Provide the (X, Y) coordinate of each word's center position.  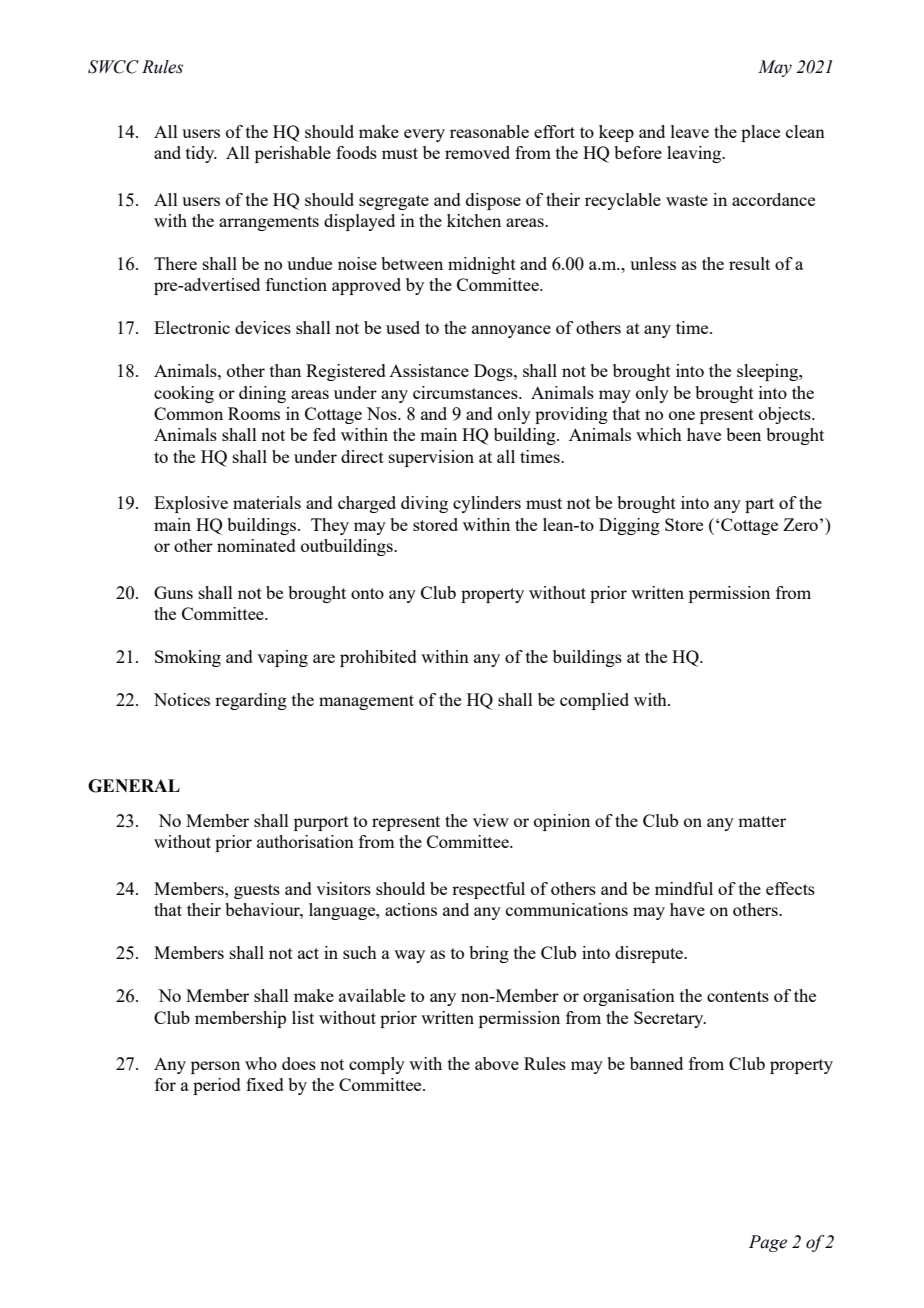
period (217, 1086)
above (497, 1063)
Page (768, 1243)
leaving (695, 154)
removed (477, 152)
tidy (201, 154)
